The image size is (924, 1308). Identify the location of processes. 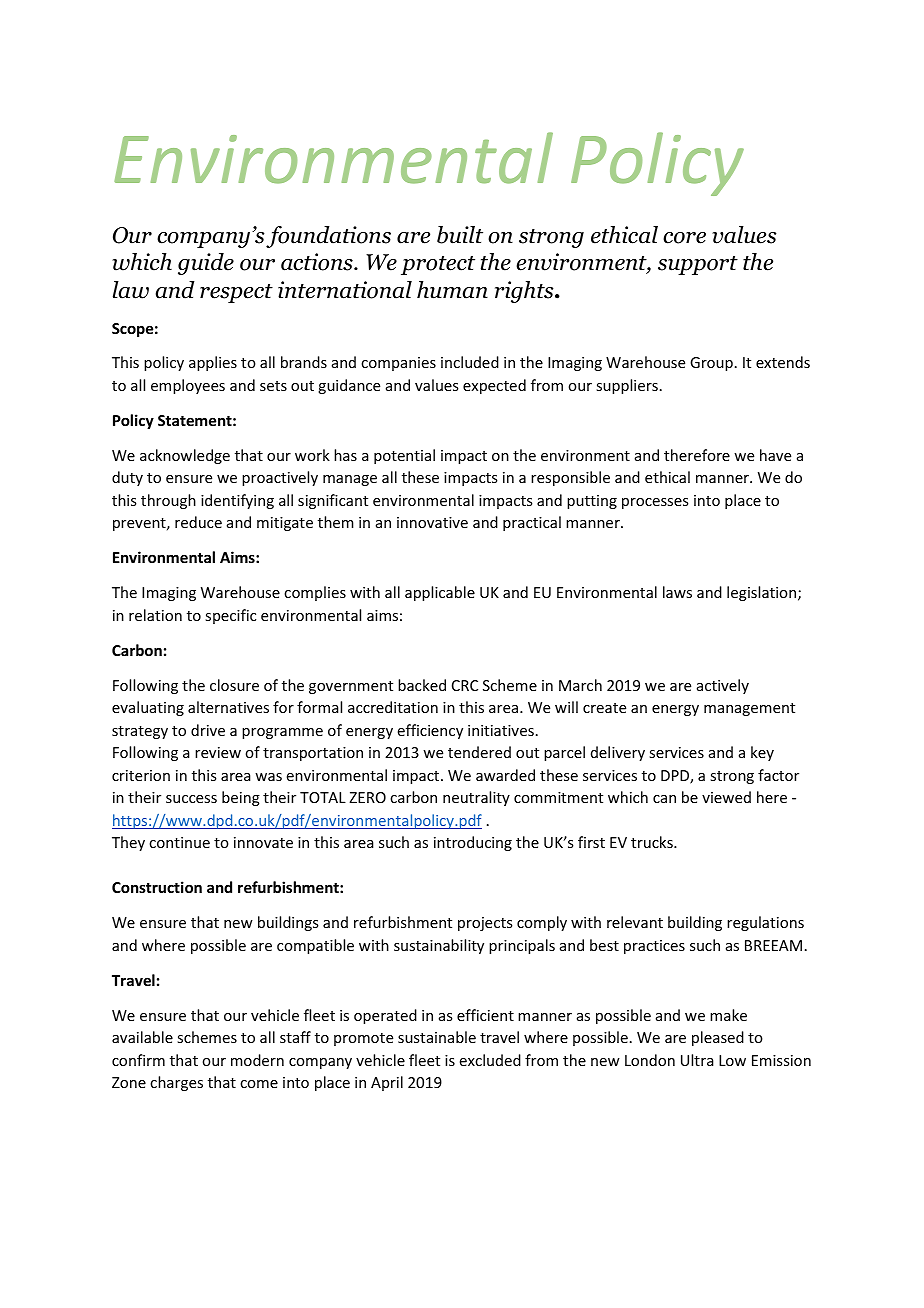
(655, 503).
